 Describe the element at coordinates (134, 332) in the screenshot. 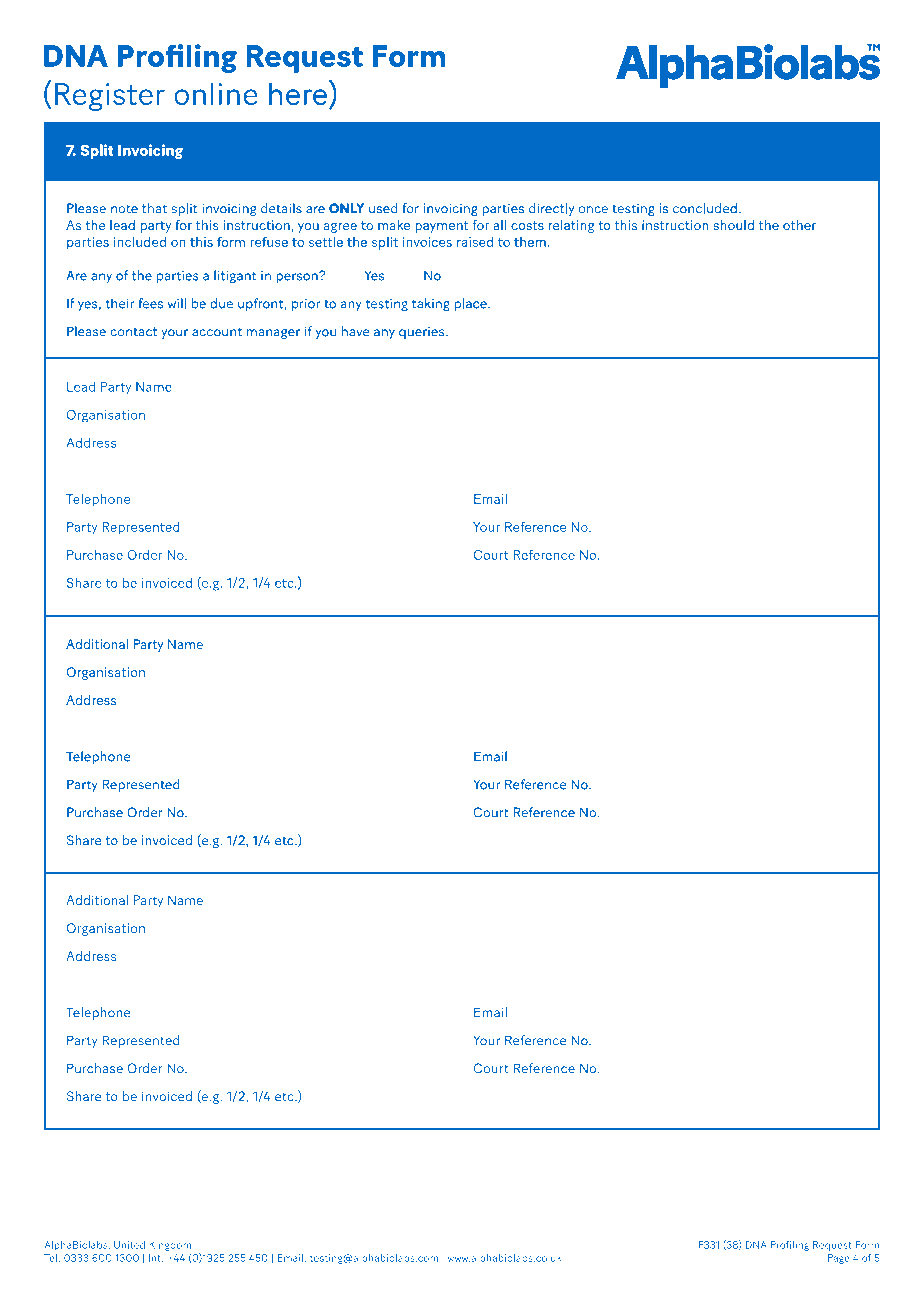

I see `contact` at that location.
